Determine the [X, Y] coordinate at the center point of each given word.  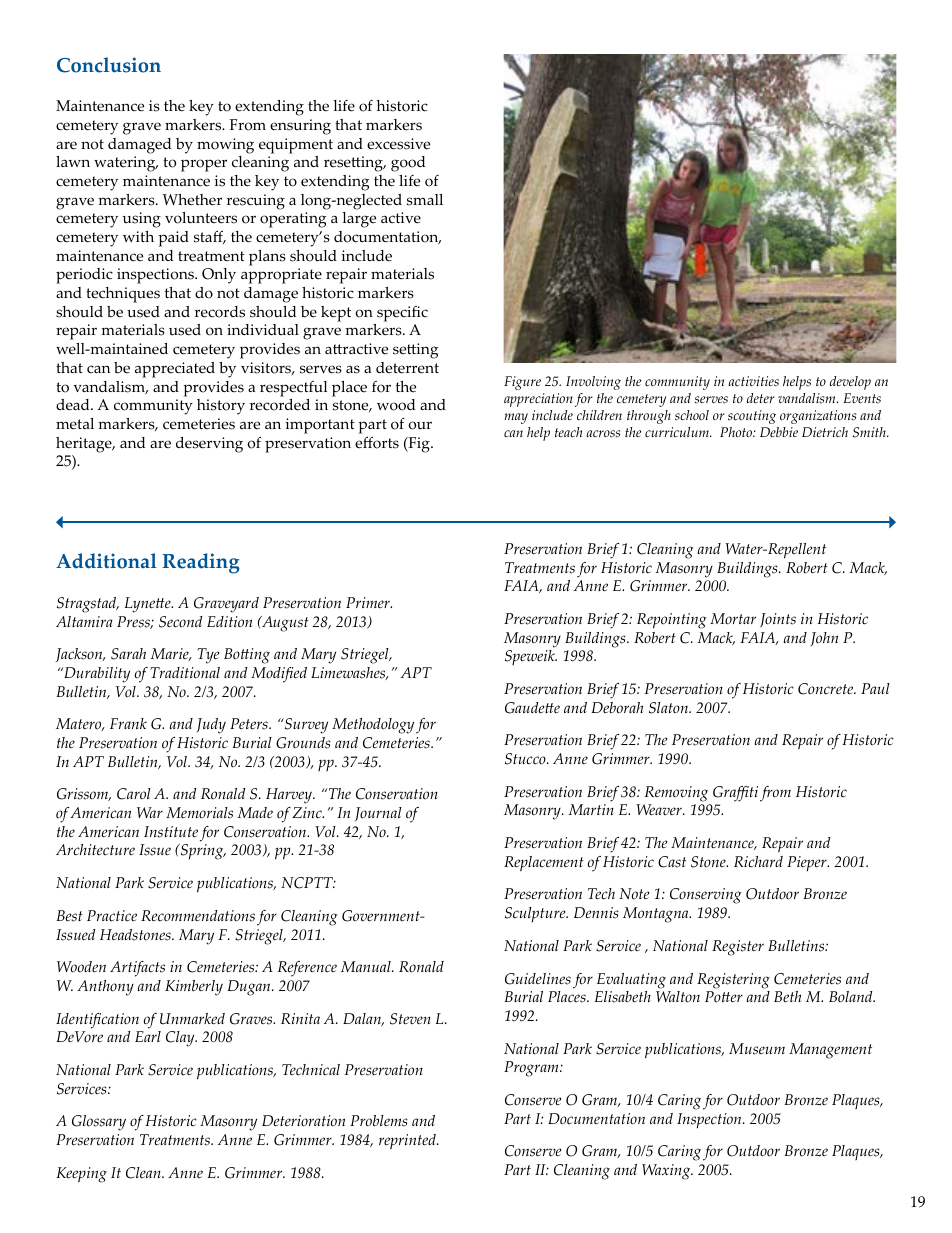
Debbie [779, 432]
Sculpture [536, 914]
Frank [128, 723]
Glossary [99, 1123]
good [408, 164]
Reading [200, 563]
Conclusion [109, 65]
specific [402, 314]
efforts [377, 442]
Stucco [526, 759]
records [220, 312]
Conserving [706, 896]
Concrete [827, 689]
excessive [398, 144]
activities [753, 381]
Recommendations [198, 916]
